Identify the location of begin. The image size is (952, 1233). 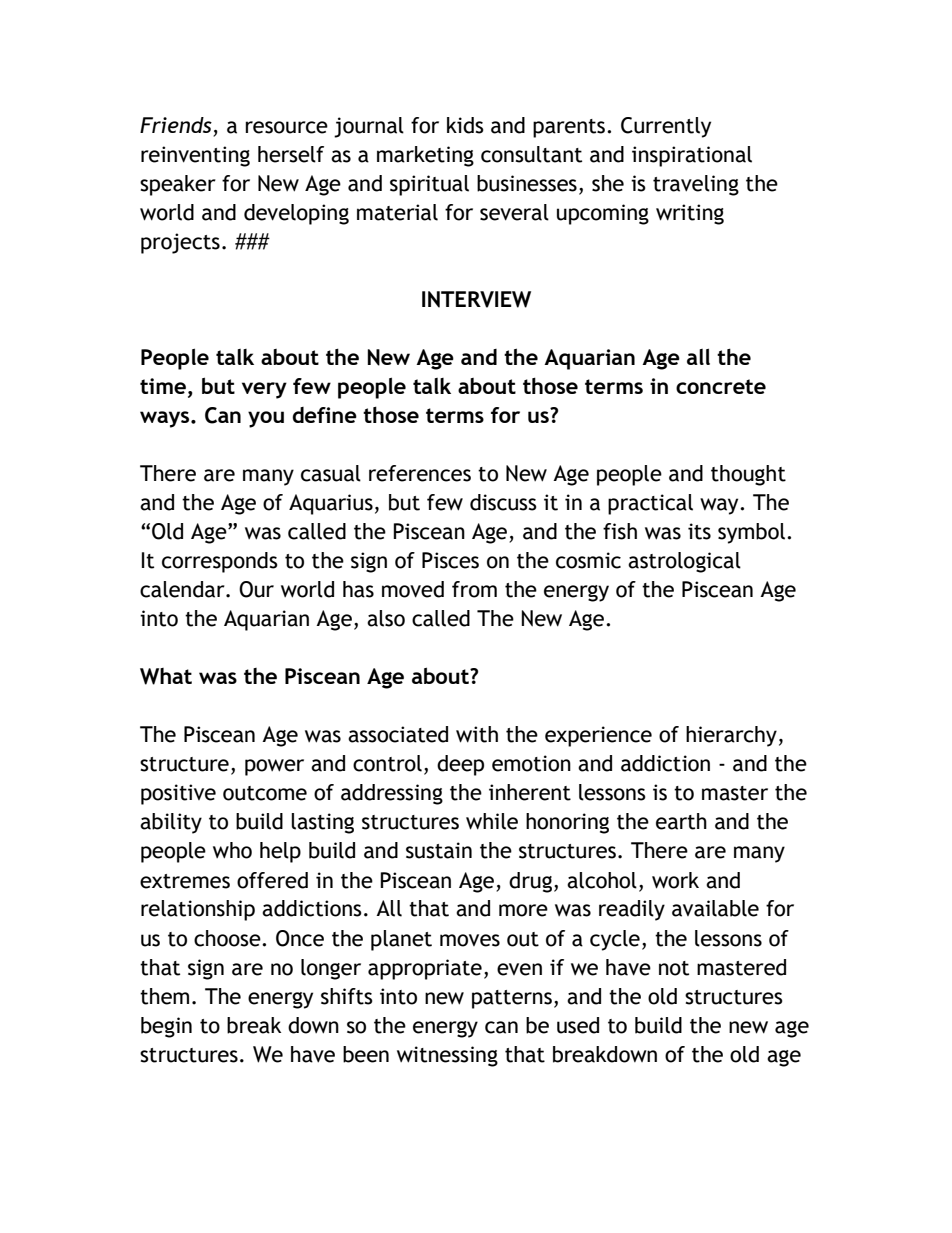
(166, 1027).
